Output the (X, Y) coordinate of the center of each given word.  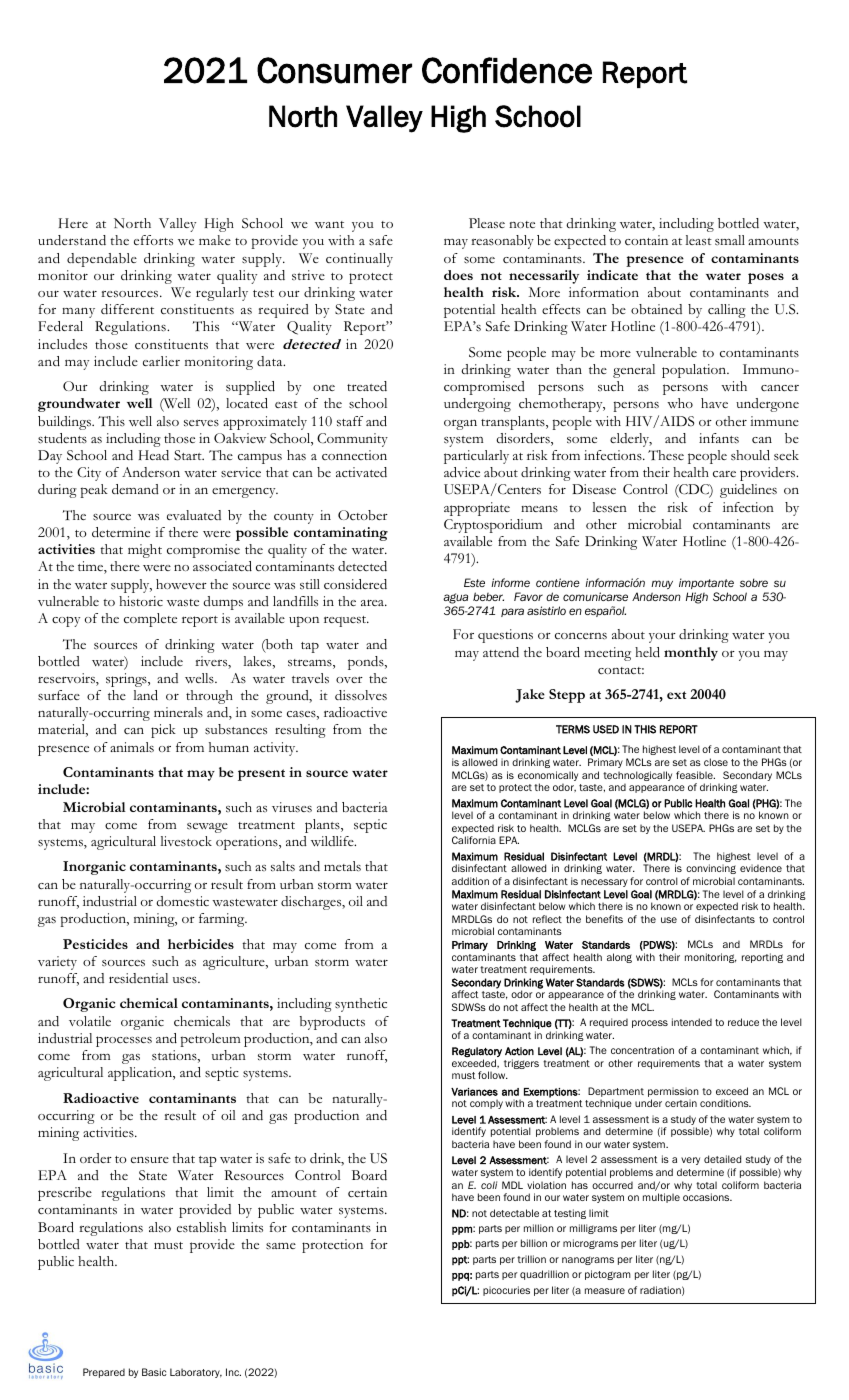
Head (154, 455)
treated (367, 386)
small (730, 240)
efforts (153, 240)
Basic (154, 1372)
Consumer (334, 70)
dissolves (361, 695)
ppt (460, 1260)
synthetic (361, 1005)
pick (163, 731)
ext (676, 695)
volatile (90, 1021)
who (680, 403)
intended (692, 1022)
